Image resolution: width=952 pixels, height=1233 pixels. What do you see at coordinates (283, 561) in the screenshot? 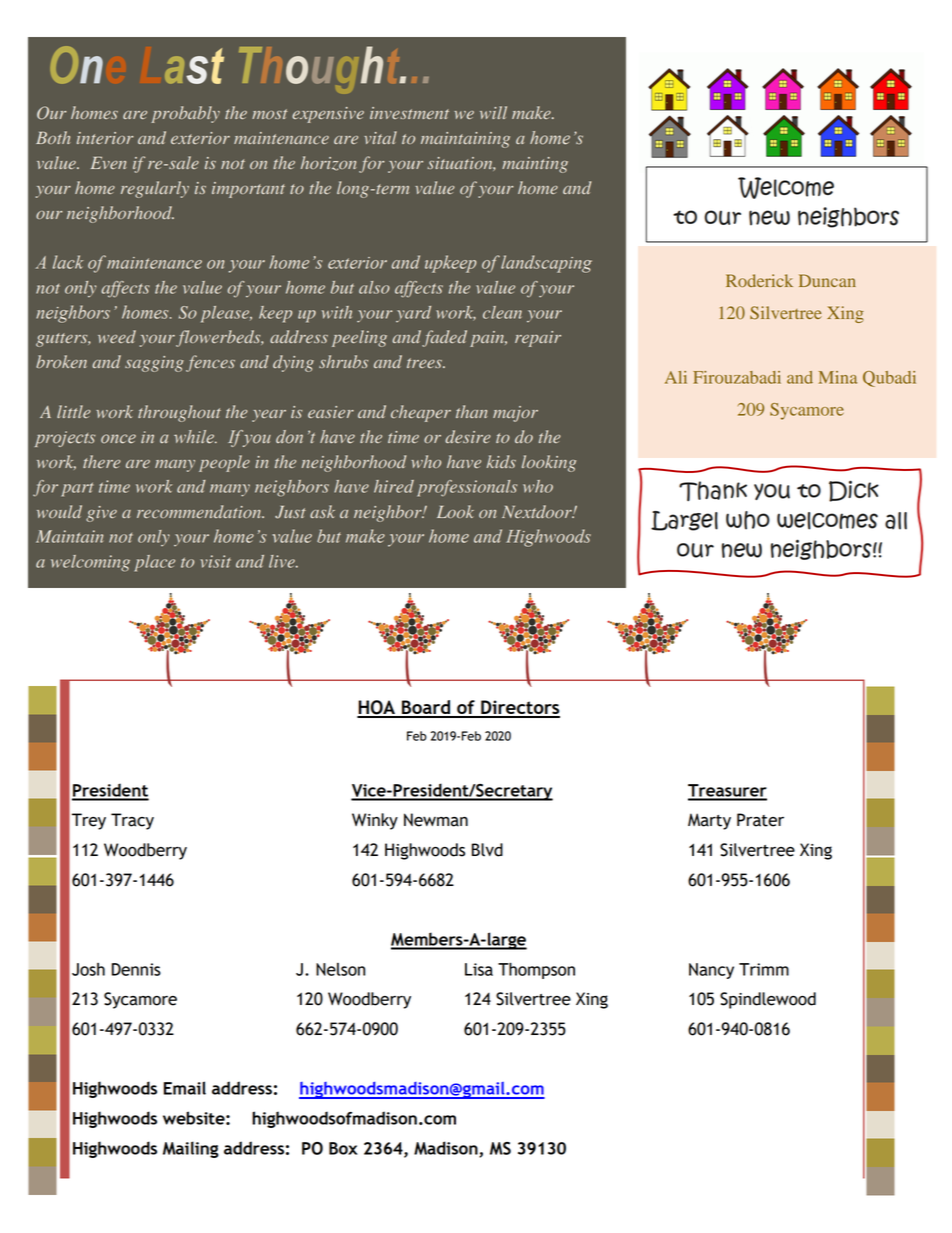
I see `live` at bounding box center [283, 561].
